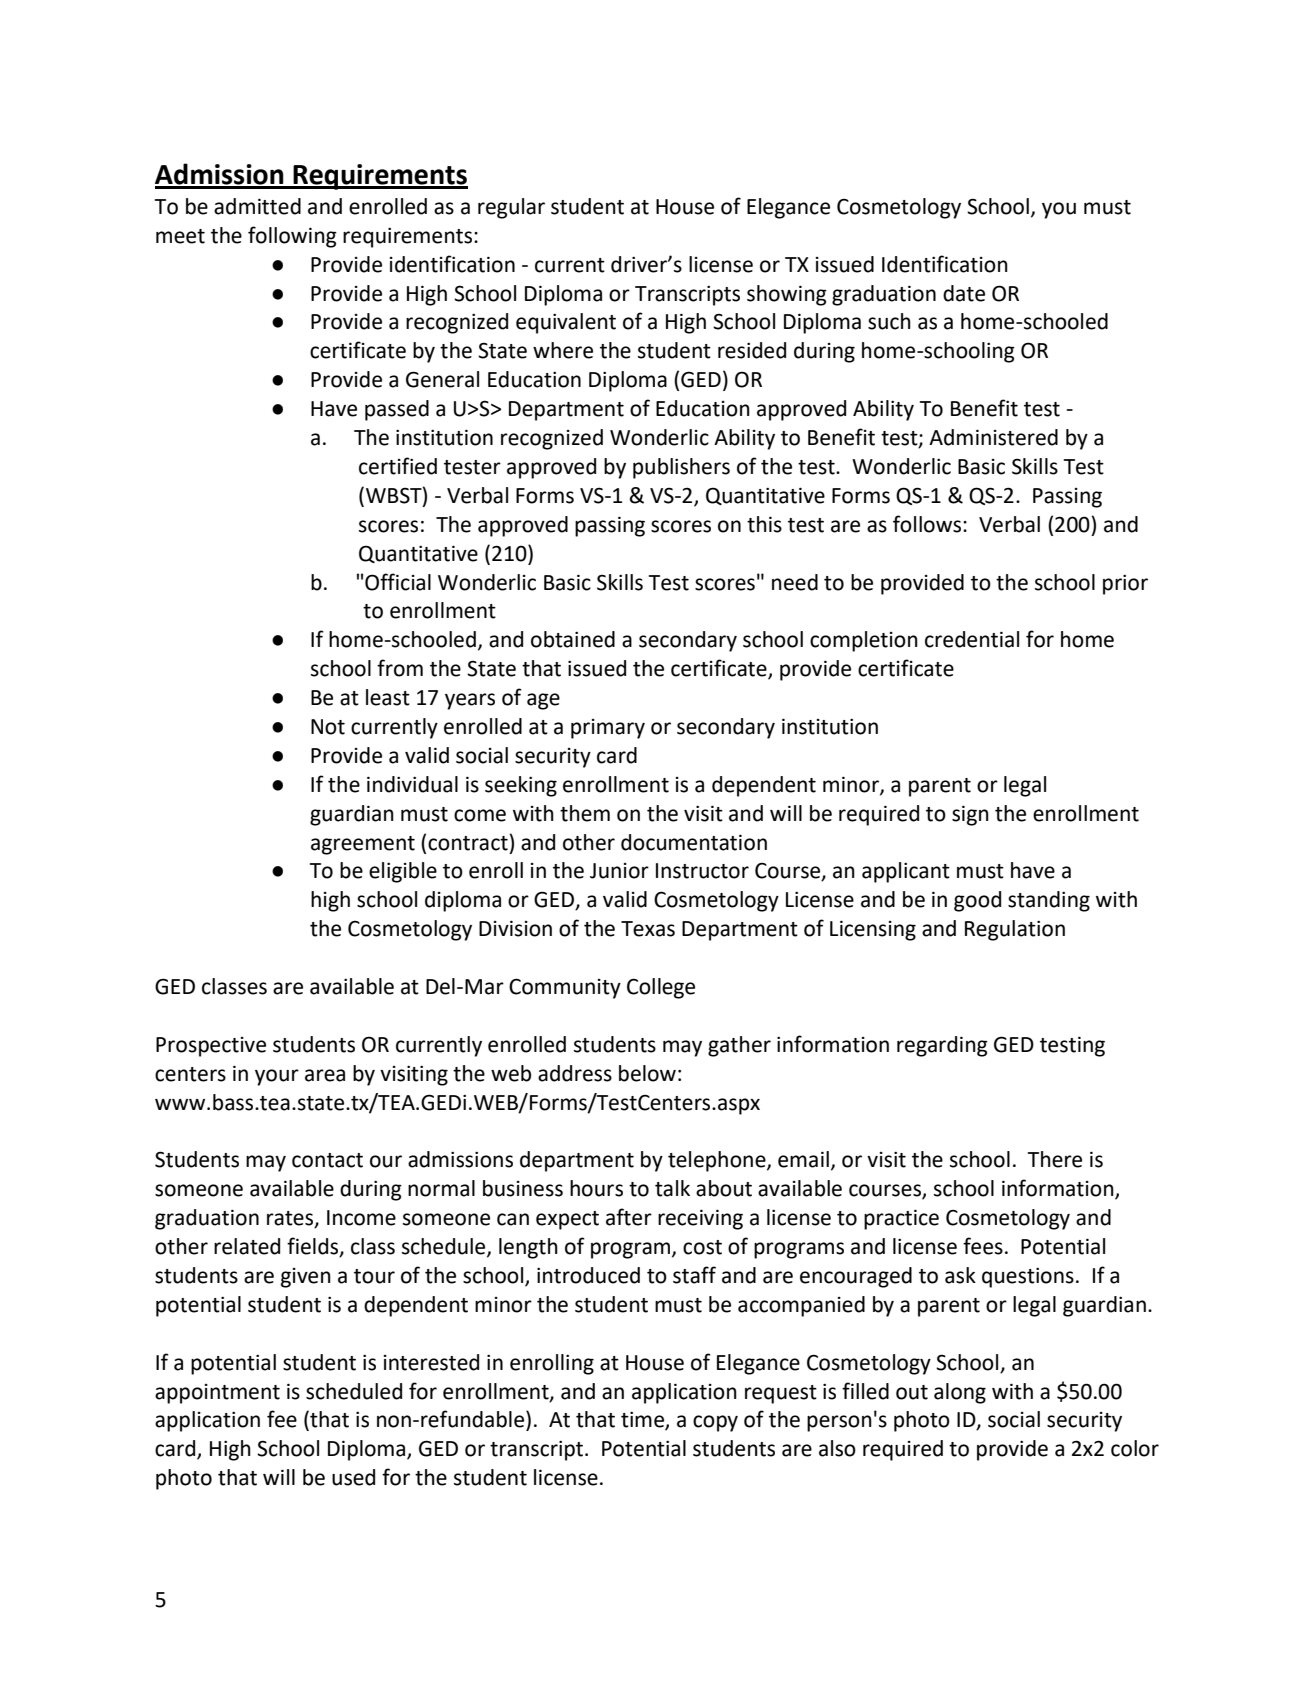  I want to click on College, so click(661, 988).
